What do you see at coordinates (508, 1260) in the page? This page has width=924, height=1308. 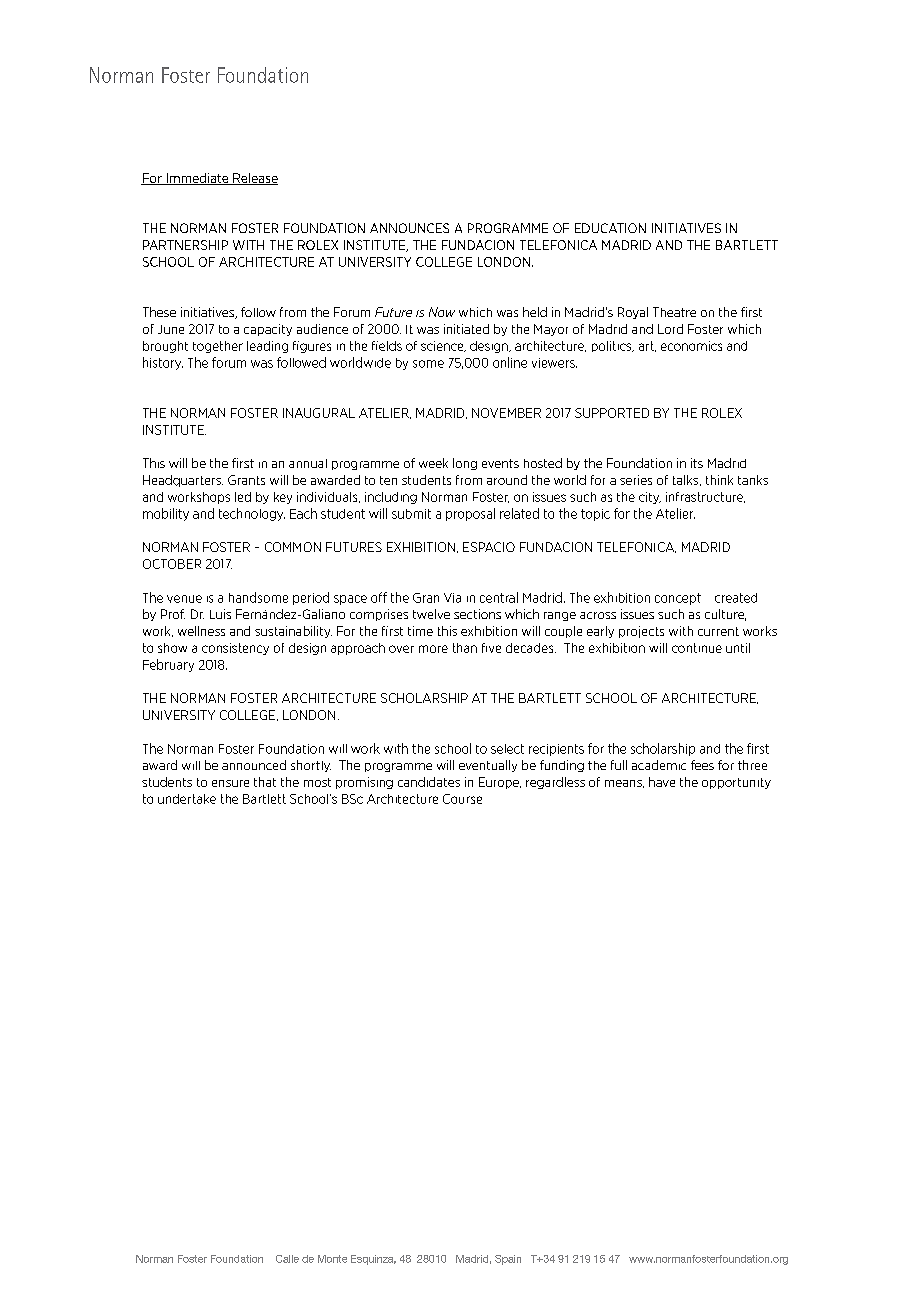 I see `Spain` at bounding box center [508, 1260].
